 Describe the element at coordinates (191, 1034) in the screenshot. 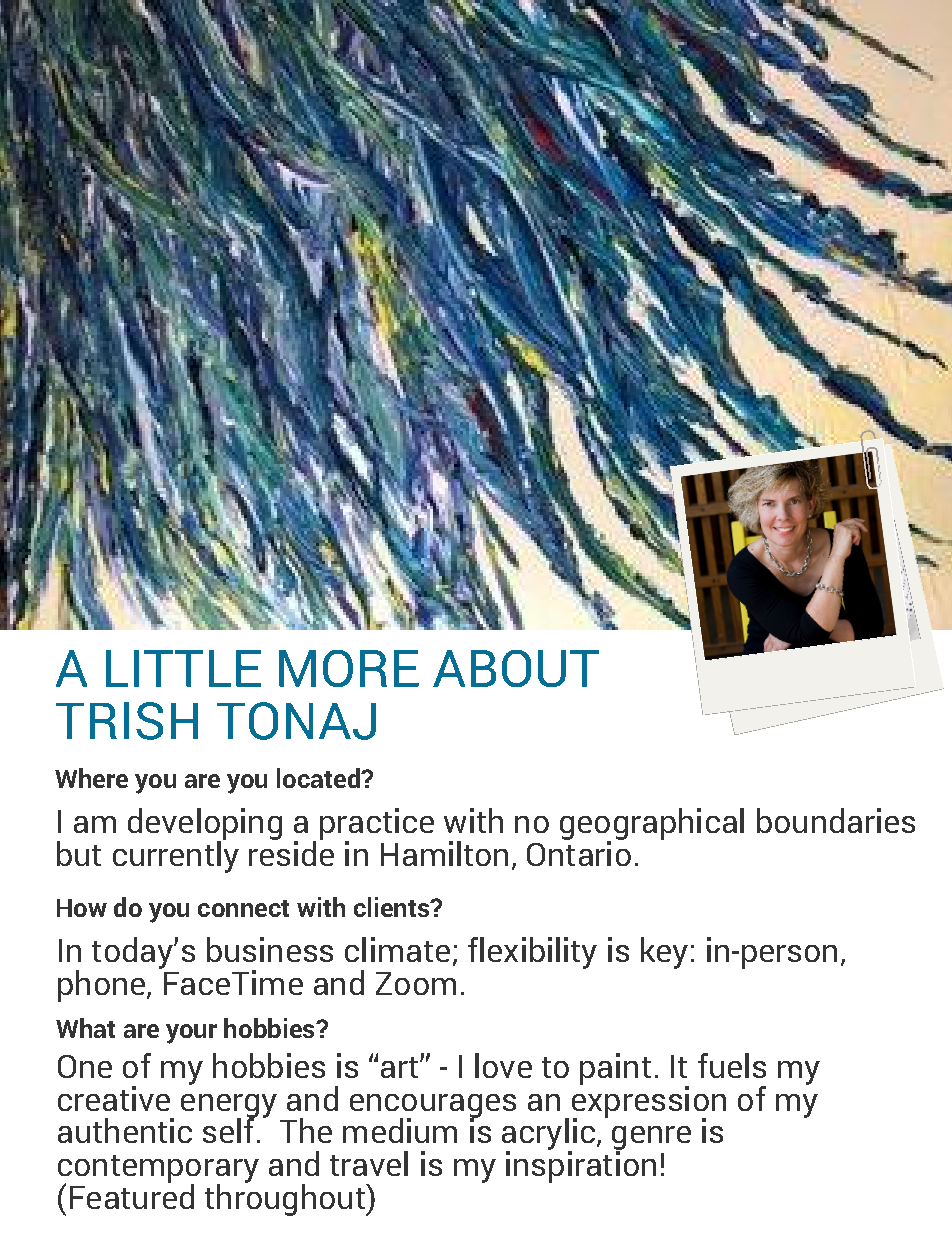

I see `your` at that location.
